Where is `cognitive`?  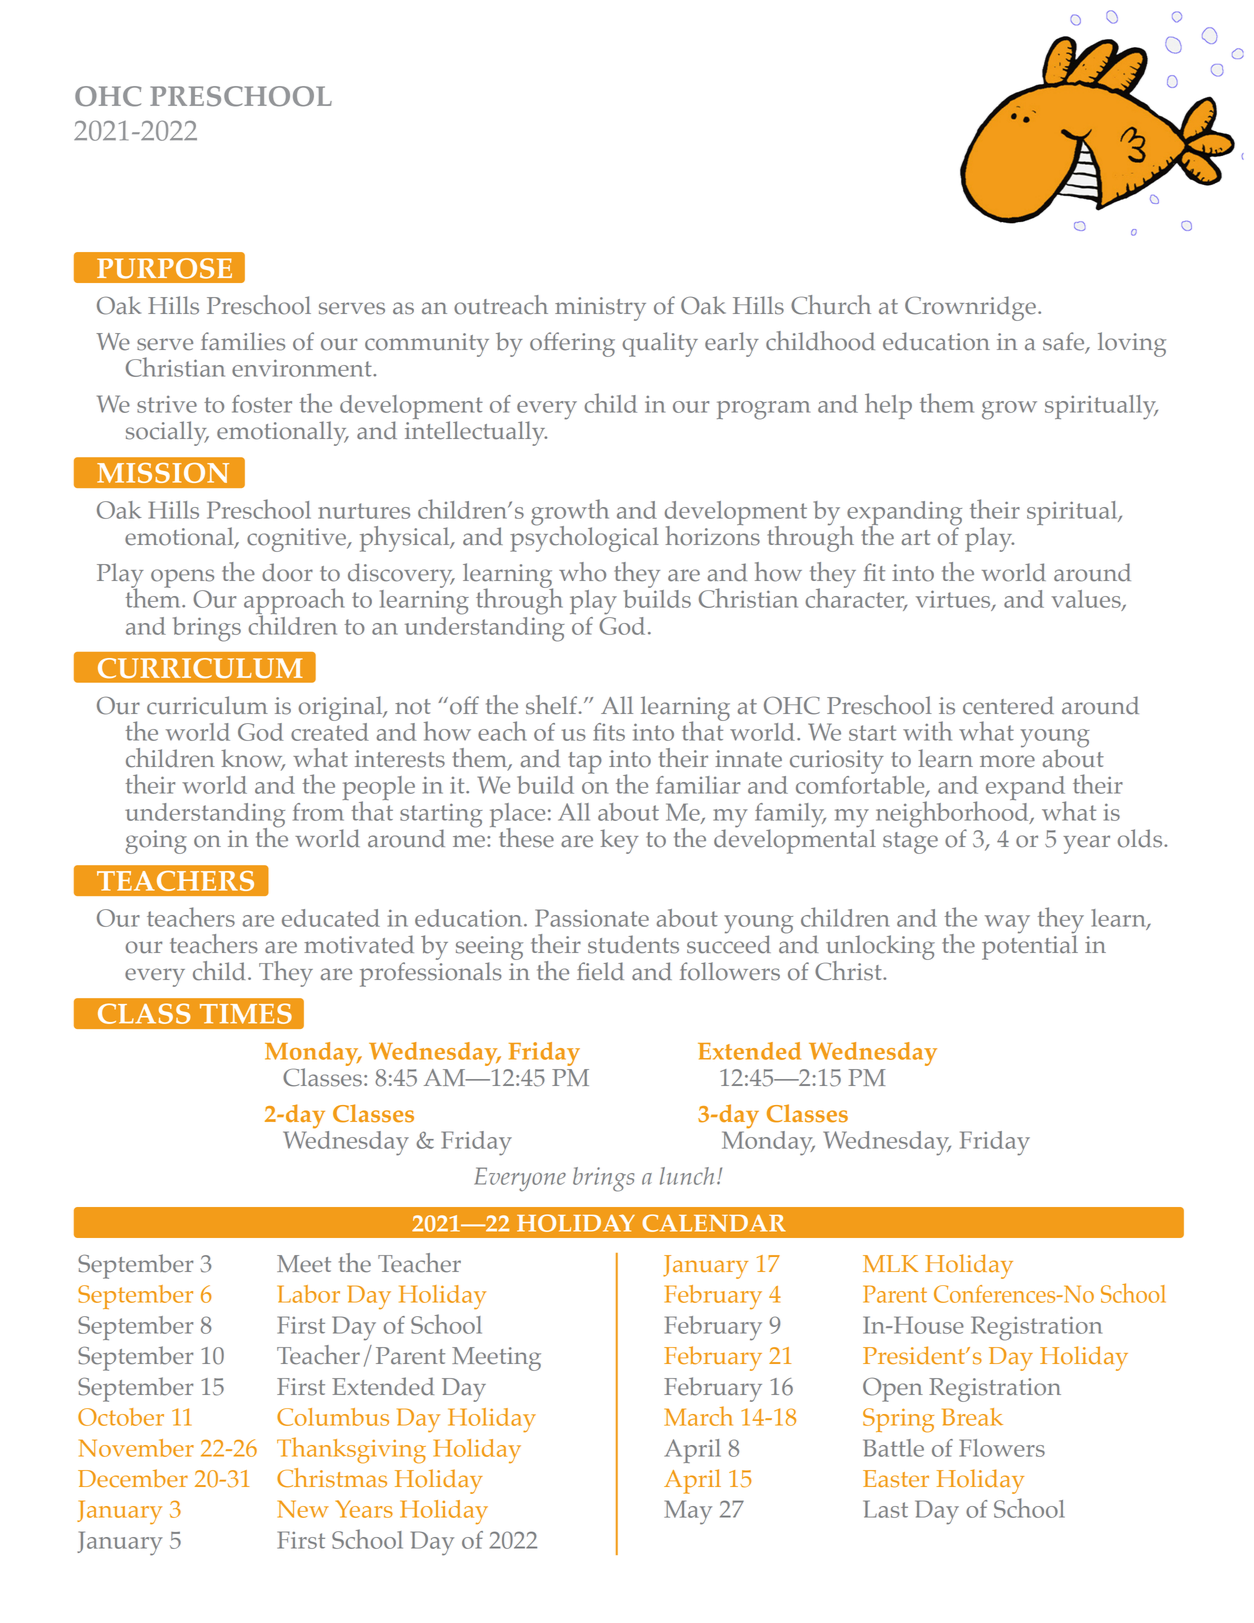
cognitive is located at coordinates (298, 540).
